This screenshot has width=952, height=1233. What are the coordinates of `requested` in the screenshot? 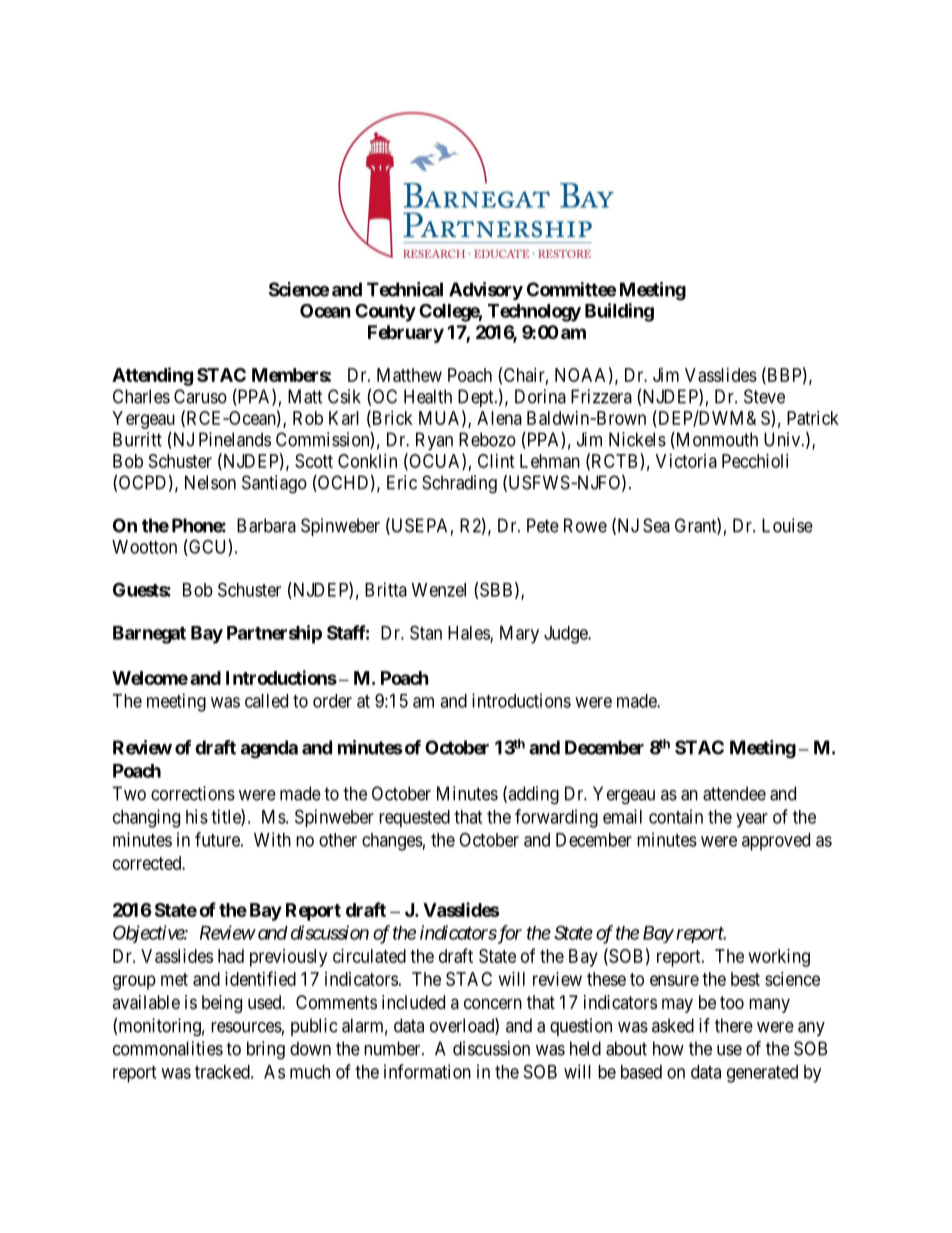 It's located at (414, 819).
